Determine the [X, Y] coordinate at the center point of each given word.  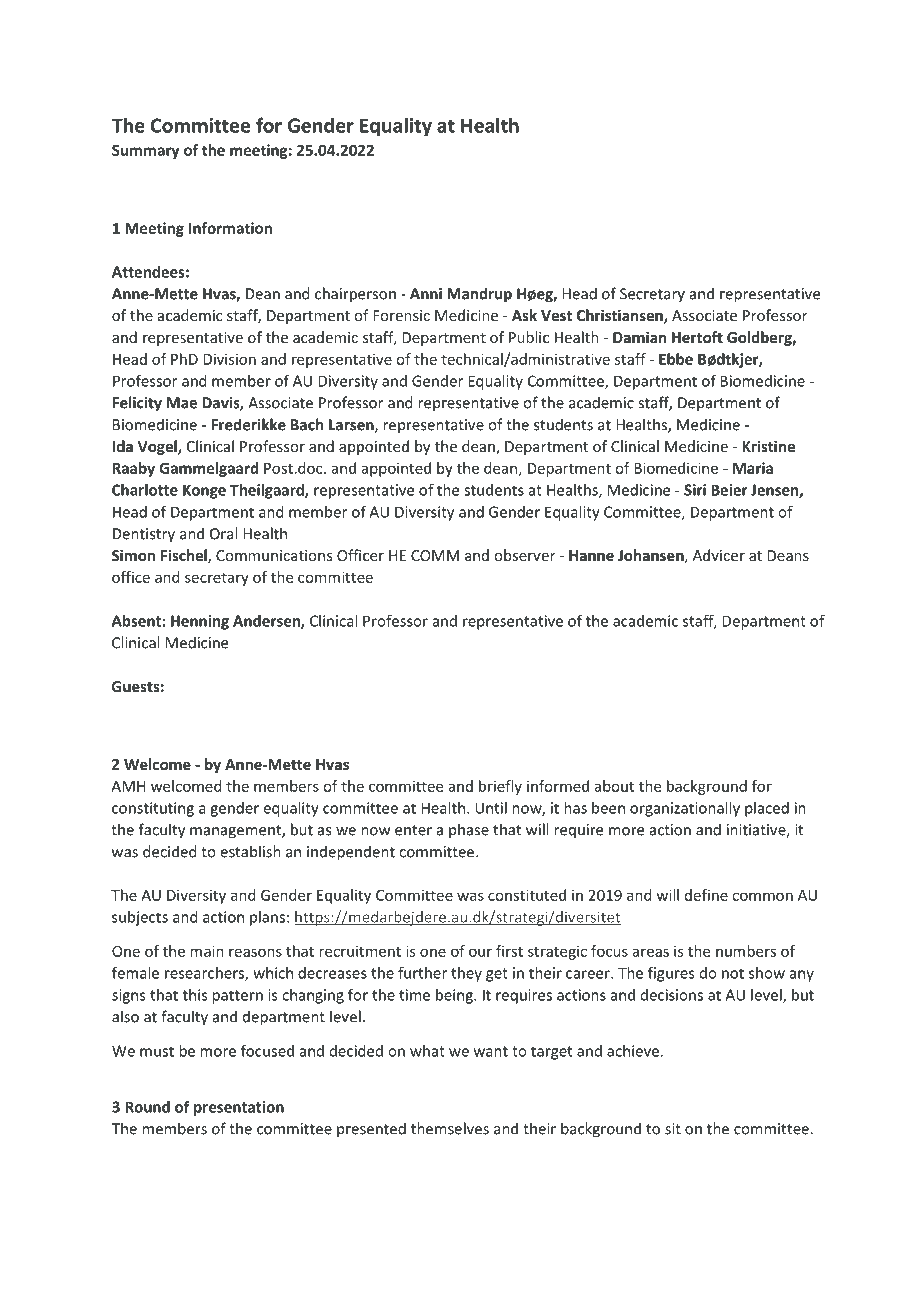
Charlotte [145, 490]
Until [491, 808]
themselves [450, 1128]
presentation [239, 1108]
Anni [426, 294]
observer [524, 555]
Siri [695, 490]
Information [230, 228]
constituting [153, 809]
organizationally [685, 809]
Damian [639, 337]
